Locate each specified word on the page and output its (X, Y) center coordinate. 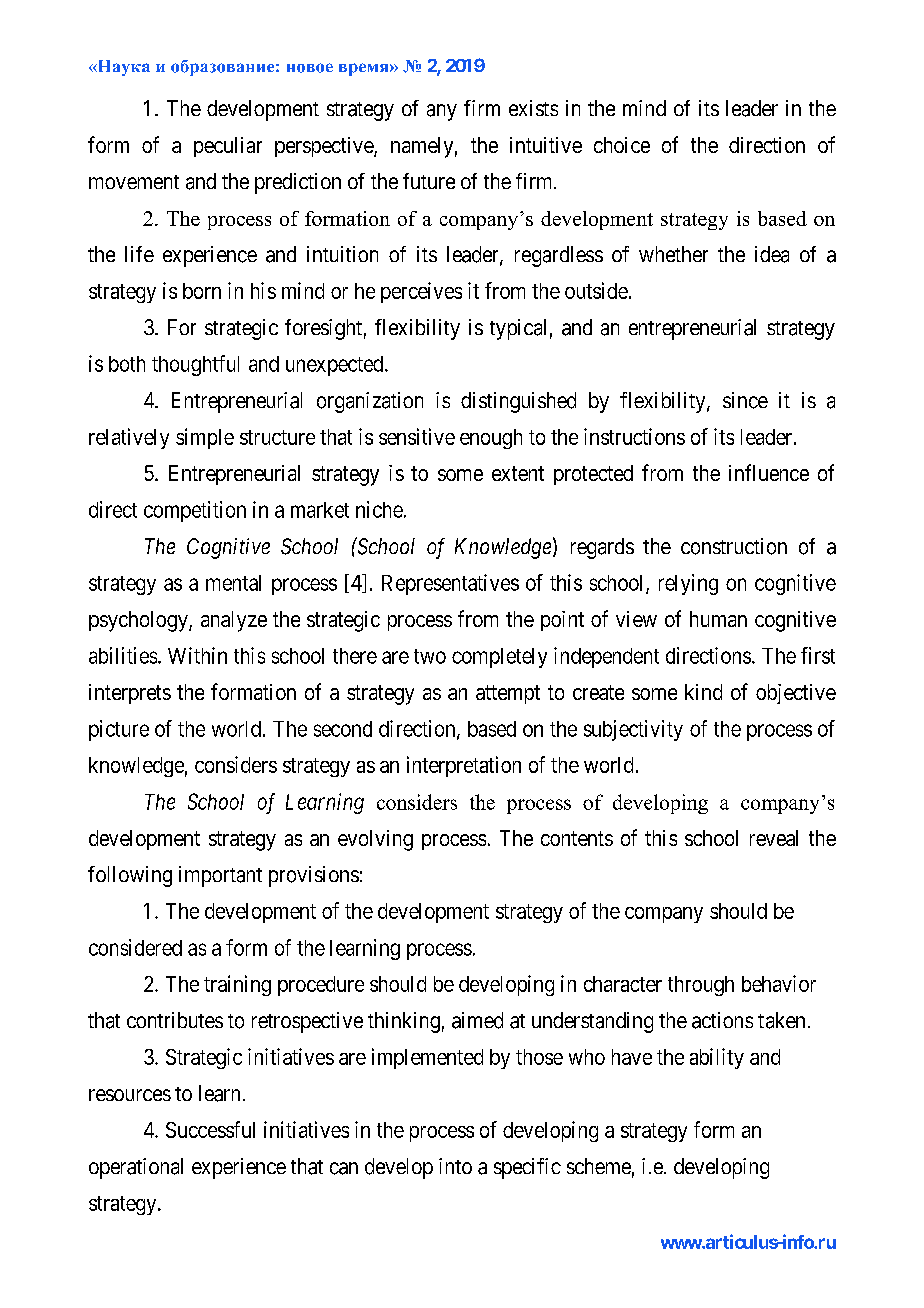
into (455, 1166)
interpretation (464, 766)
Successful (210, 1129)
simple (205, 438)
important (220, 876)
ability (717, 1058)
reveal (774, 838)
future (429, 181)
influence (769, 472)
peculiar (228, 147)
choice (622, 145)
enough (491, 439)
